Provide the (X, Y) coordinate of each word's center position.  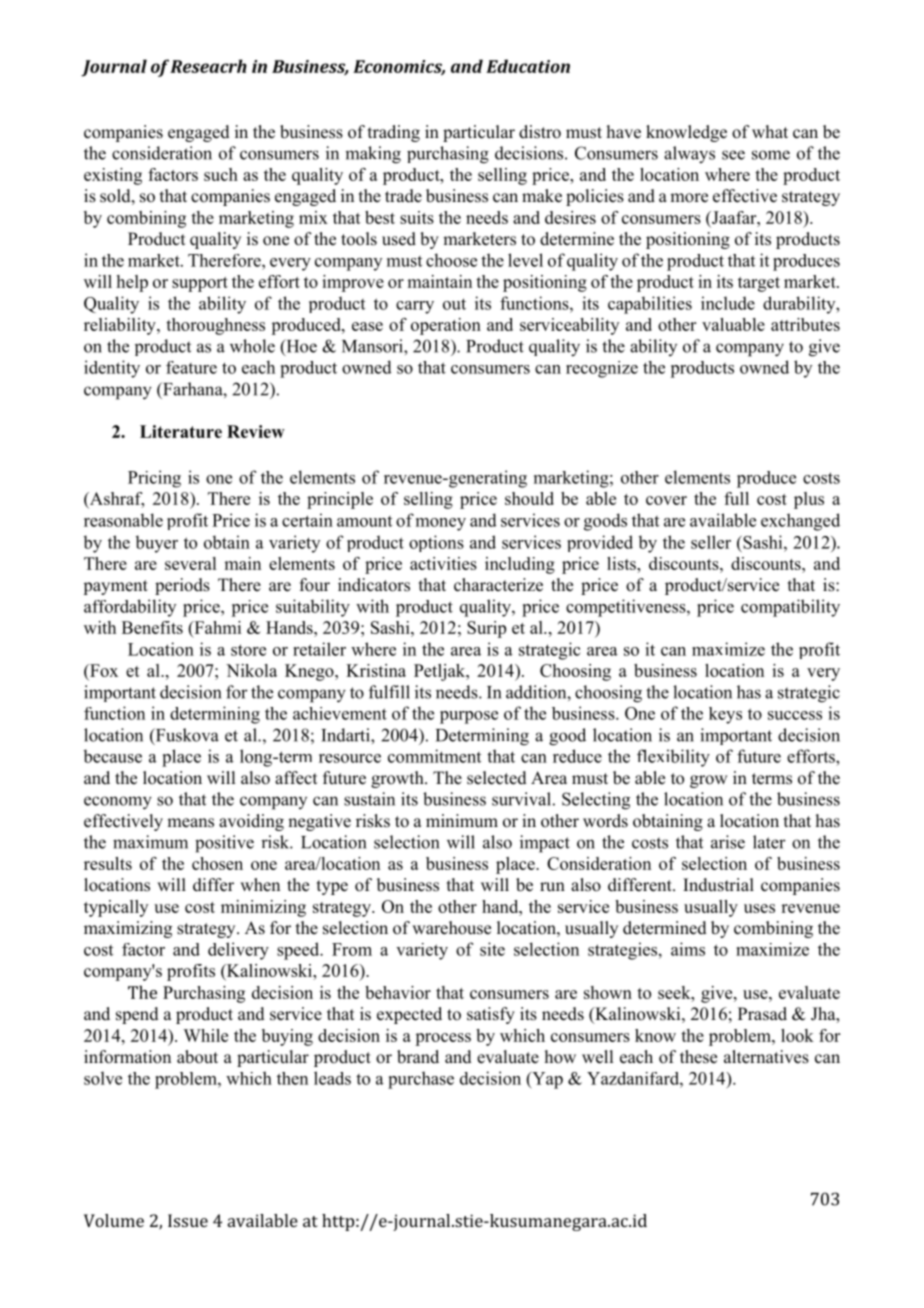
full (736, 498)
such (221, 174)
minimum (462, 821)
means (190, 823)
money (441, 524)
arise (728, 842)
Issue (188, 1220)
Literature (181, 431)
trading (394, 133)
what (770, 131)
